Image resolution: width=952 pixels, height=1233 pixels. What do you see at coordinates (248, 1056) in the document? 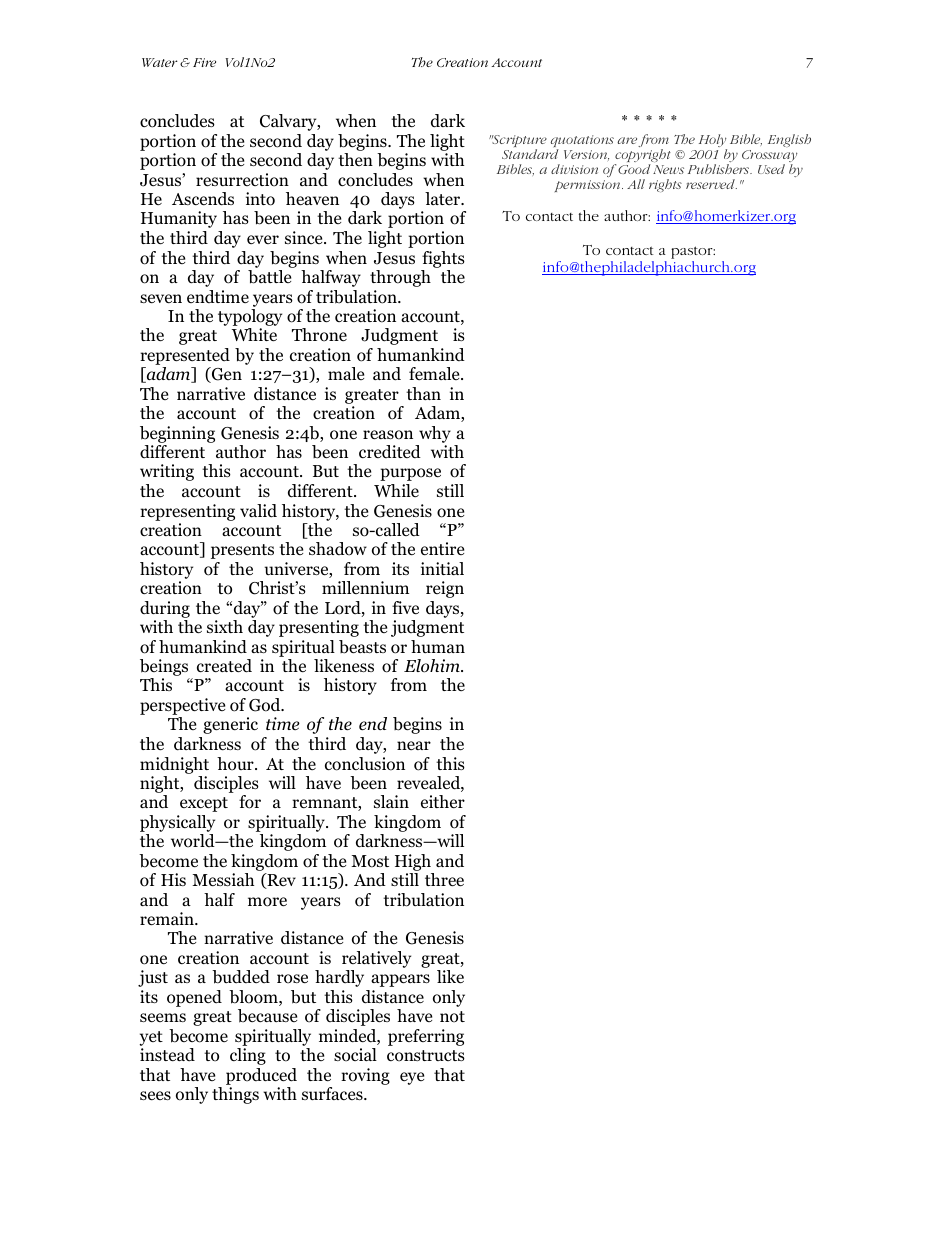
I see `cling` at bounding box center [248, 1056].
